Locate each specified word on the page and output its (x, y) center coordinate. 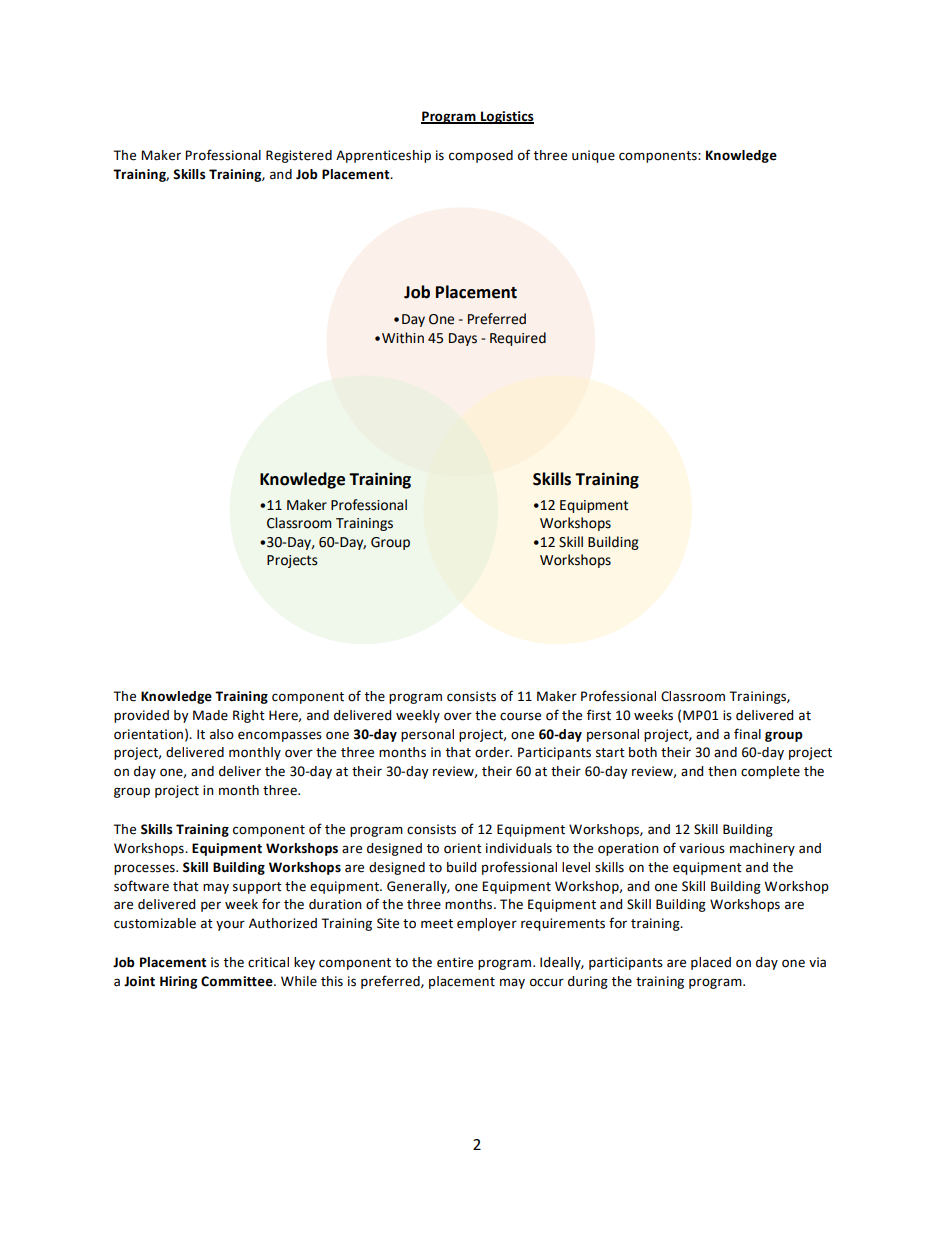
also (222, 734)
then (722, 771)
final (747, 734)
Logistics (506, 117)
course (520, 716)
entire (455, 962)
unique (593, 156)
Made (210, 715)
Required (518, 339)
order (493, 752)
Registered (299, 156)
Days (463, 339)
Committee (238, 981)
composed (481, 156)
